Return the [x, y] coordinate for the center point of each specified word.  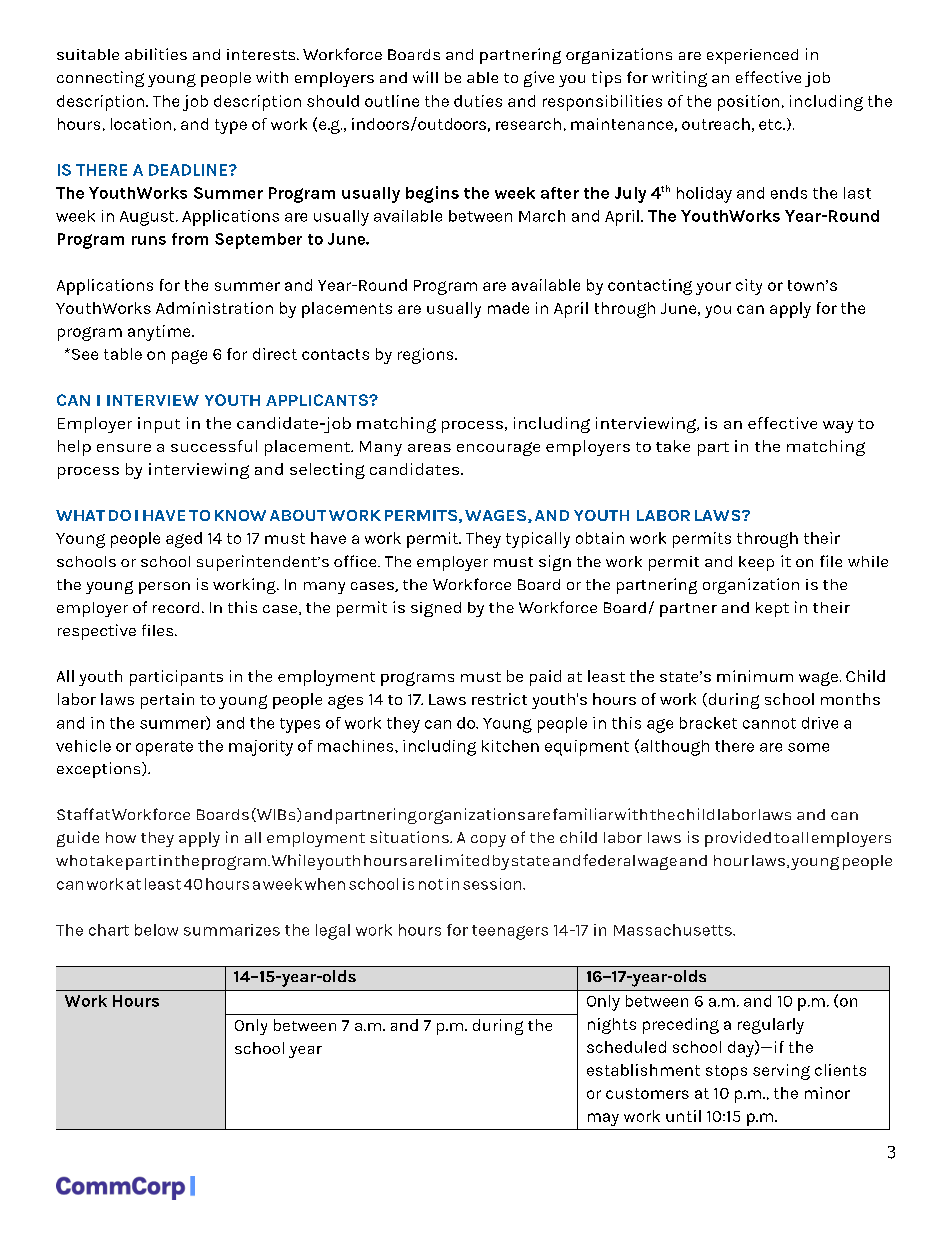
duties [478, 101]
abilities [156, 54]
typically [538, 540]
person [164, 588]
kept [772, 609]
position [748, 103]
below [156, 930]
